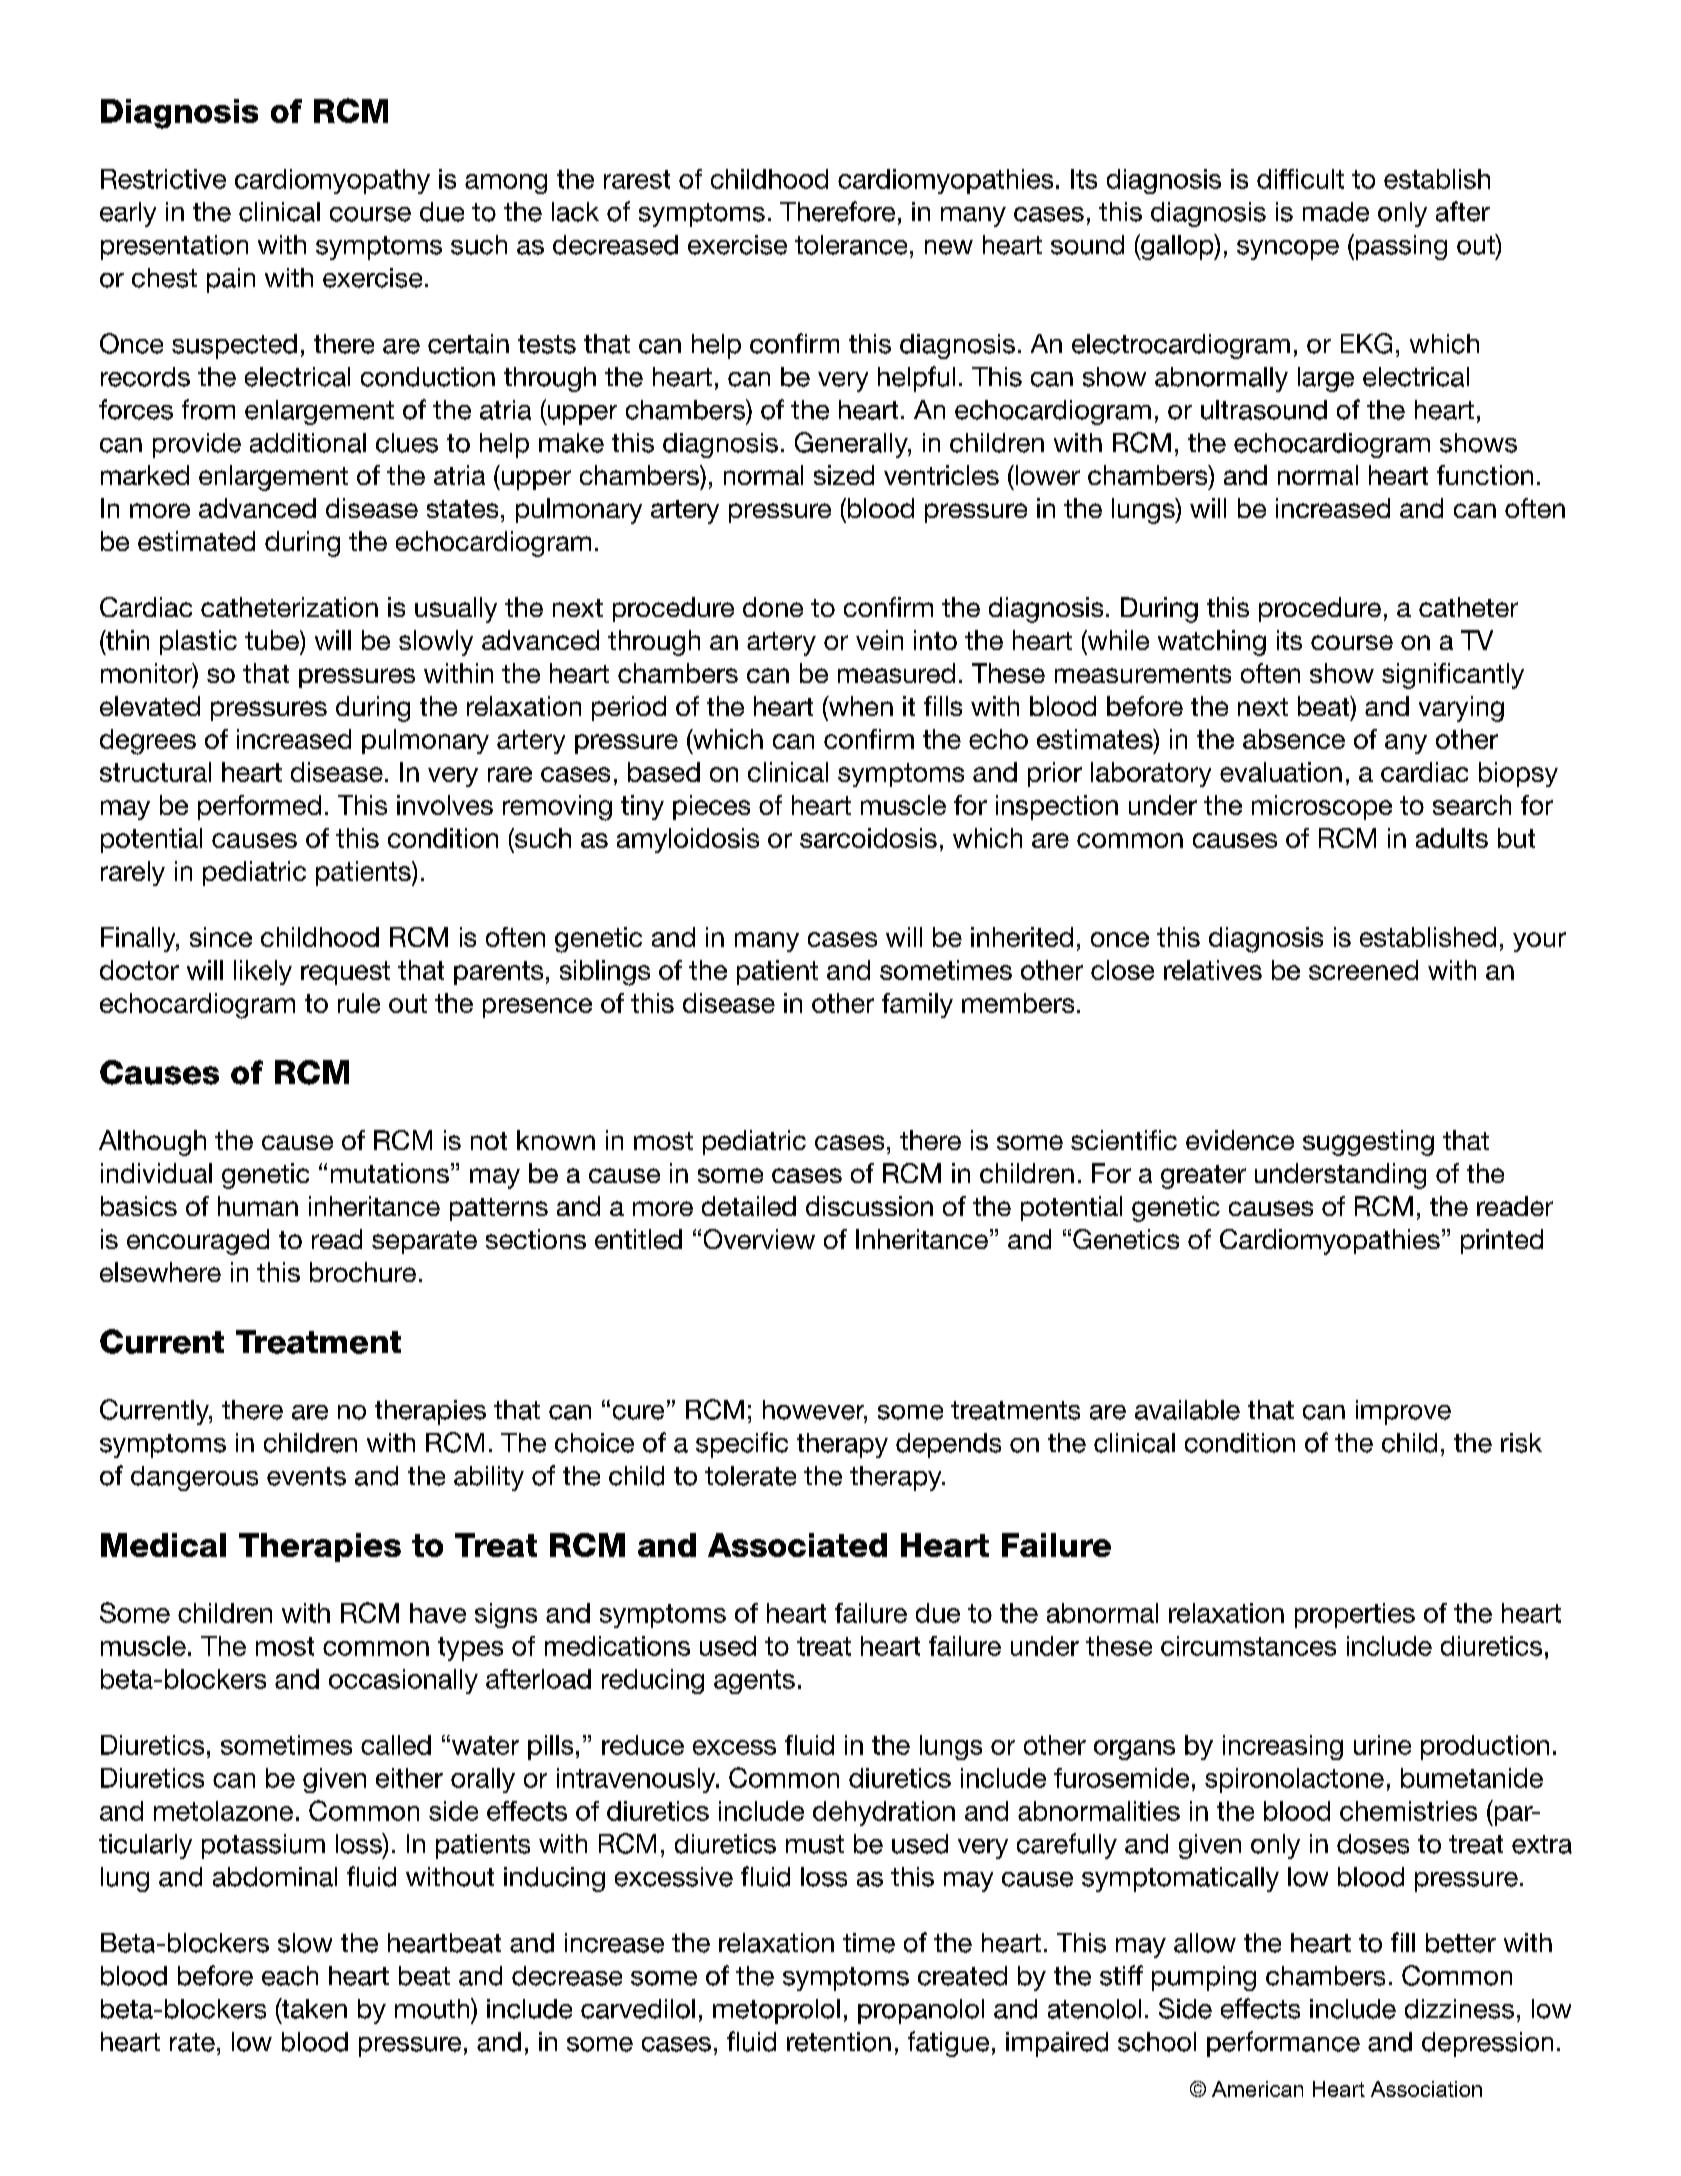 Image resolution: width=1681 pixels, height=2176 pixels. What do you see at coordinates (851, 245) in the screenshot?
I see `tolerance` at bounding box center [851, 245].
